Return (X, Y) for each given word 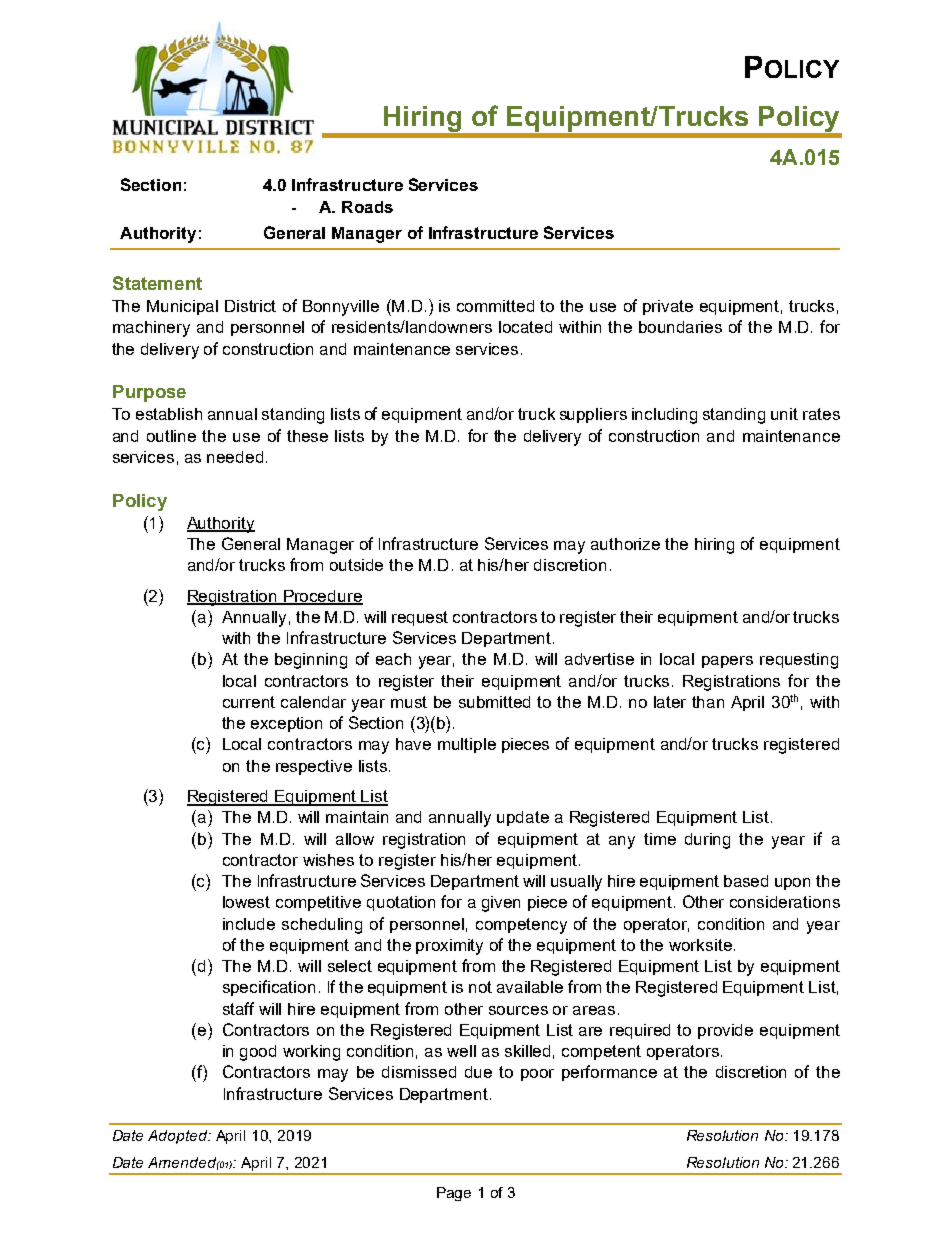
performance (609, 1073)
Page (454, 1194)
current (249, 702)
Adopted (179, 1137)
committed (495, 306)
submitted (494, 702)
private (668, 307)
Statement (157, 283)
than (708, 702)
